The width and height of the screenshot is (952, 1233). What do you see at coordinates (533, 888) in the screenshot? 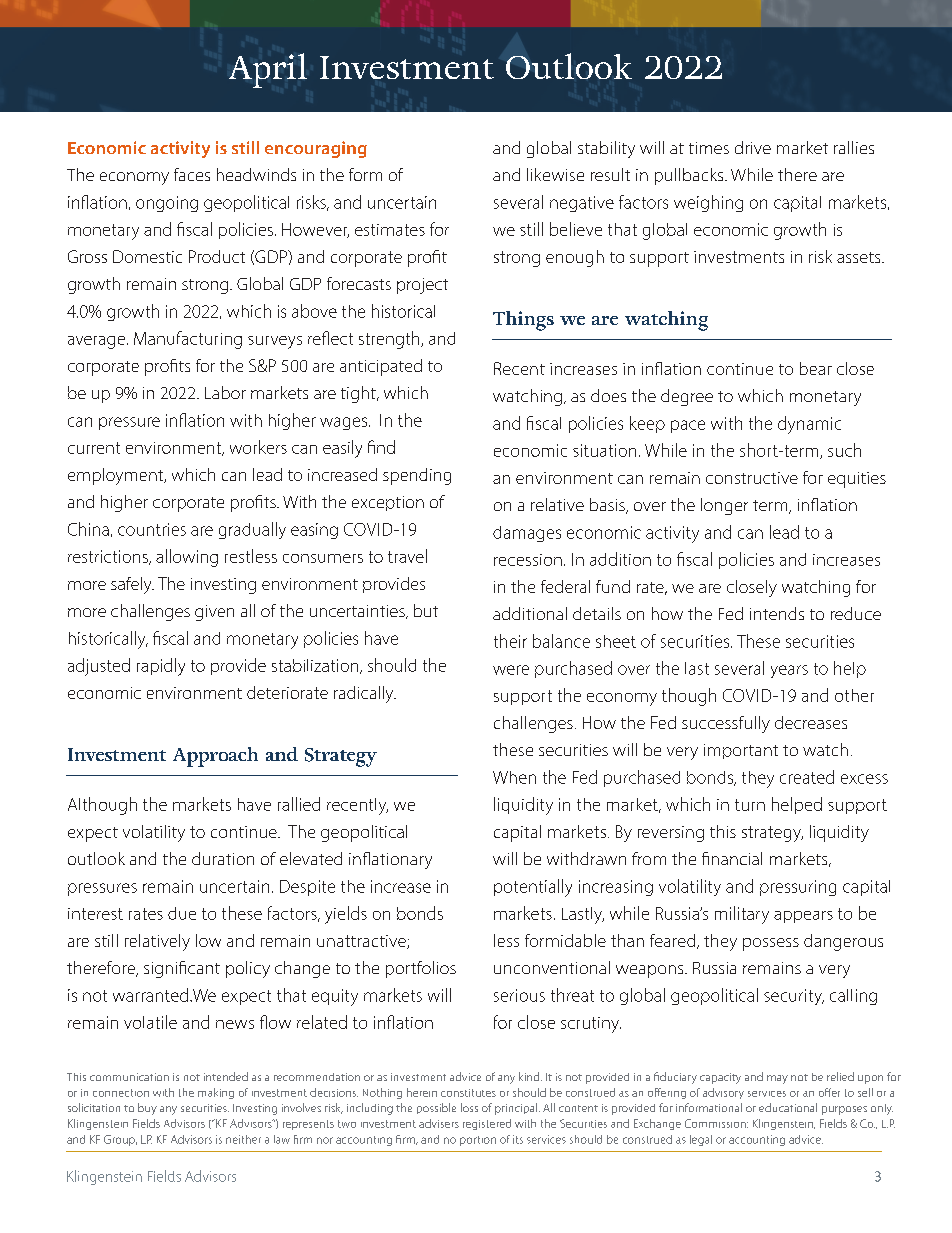
I see `potentially` at bounding box center [533, 888].
